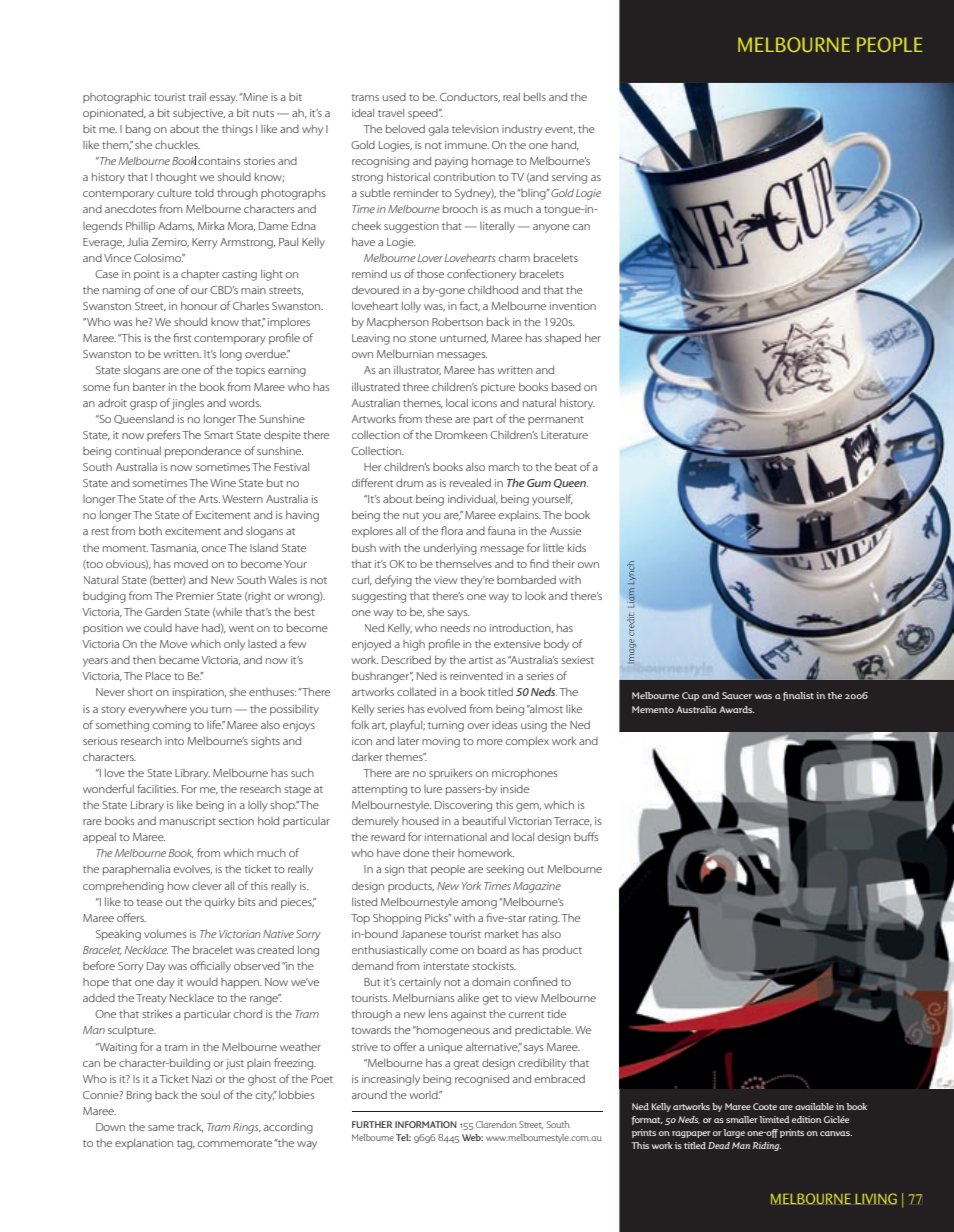 The image size is (954, 1232). Describe the element at coordinates (177, 144) in the screenshot. I see `chuckles` at that location.
